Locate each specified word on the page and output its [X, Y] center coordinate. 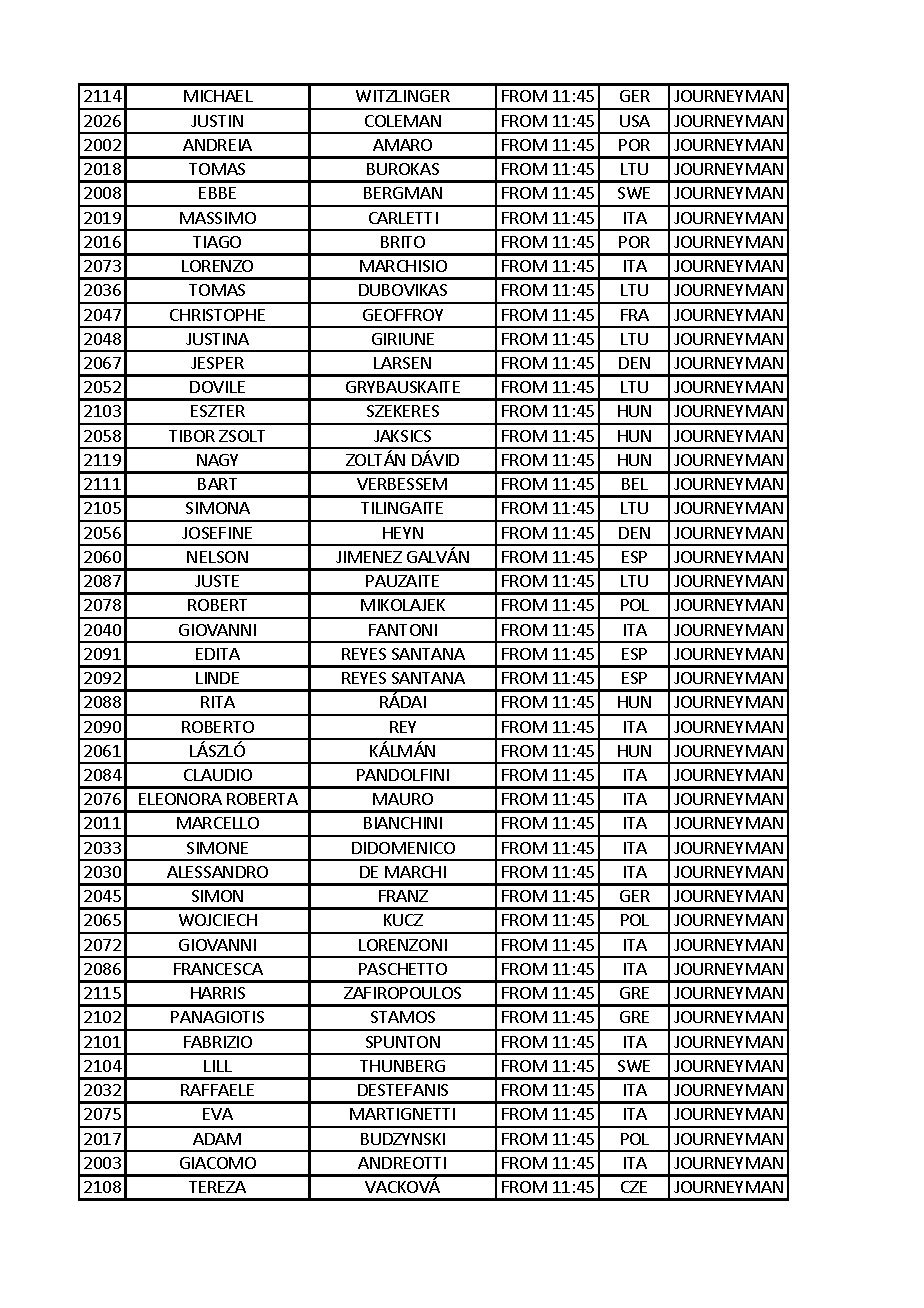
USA [635, 121]
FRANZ [403, 896]
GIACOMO [218, 1163]
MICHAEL [218, 96]
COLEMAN [403, 121]
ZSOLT [242, 436]
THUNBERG [402, 1066]
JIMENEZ [369, 557]
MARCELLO [218, 823]
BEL [635, 484]
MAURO [403, 799]
